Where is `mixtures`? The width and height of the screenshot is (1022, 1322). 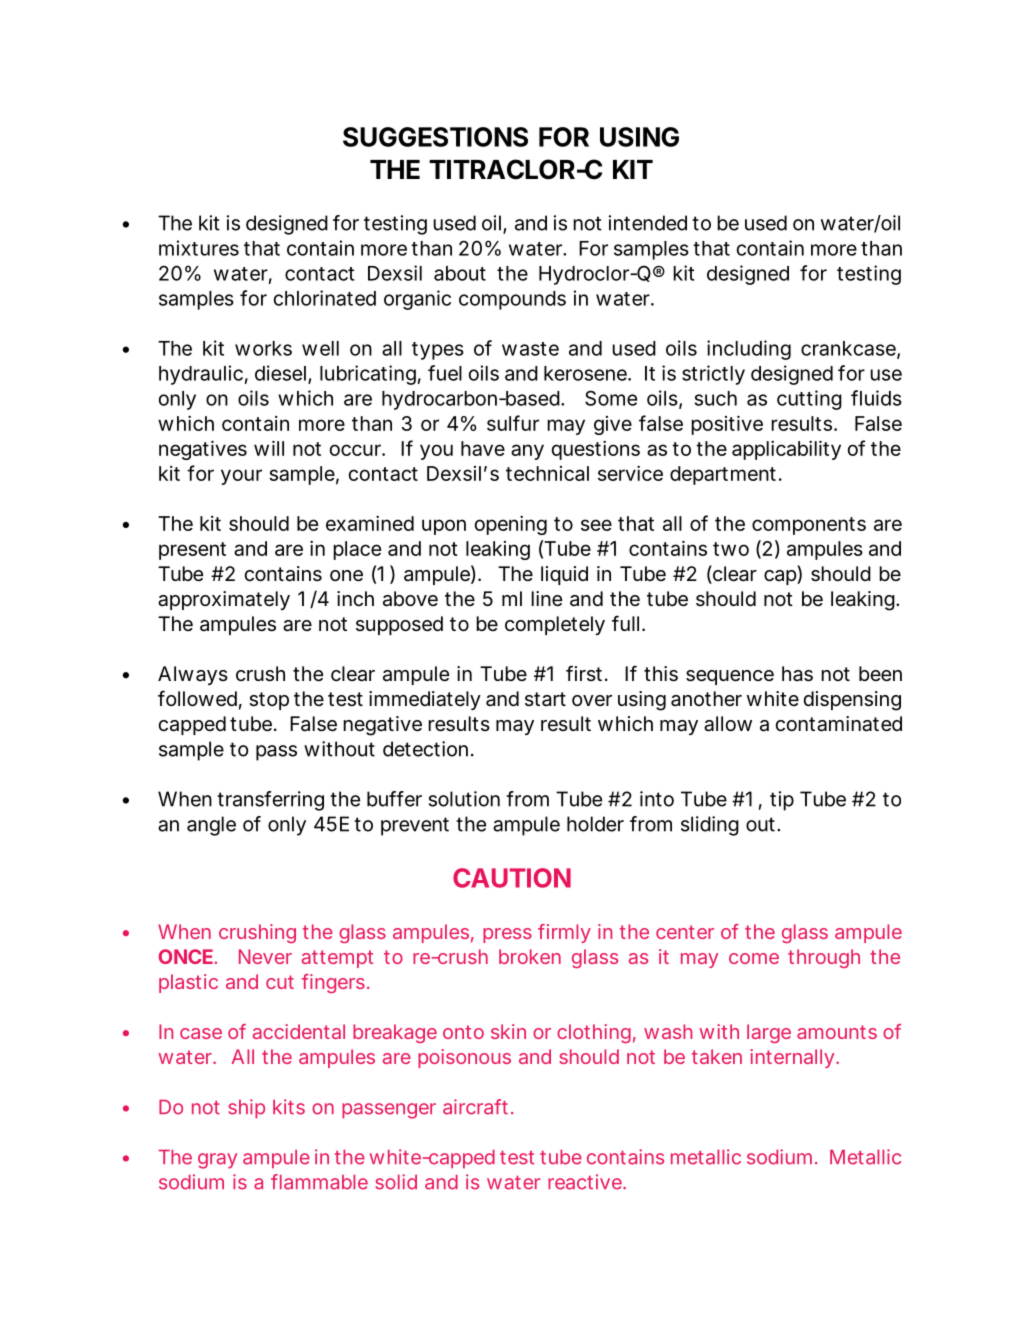 mixtures is located at coordinates (199, 248).
